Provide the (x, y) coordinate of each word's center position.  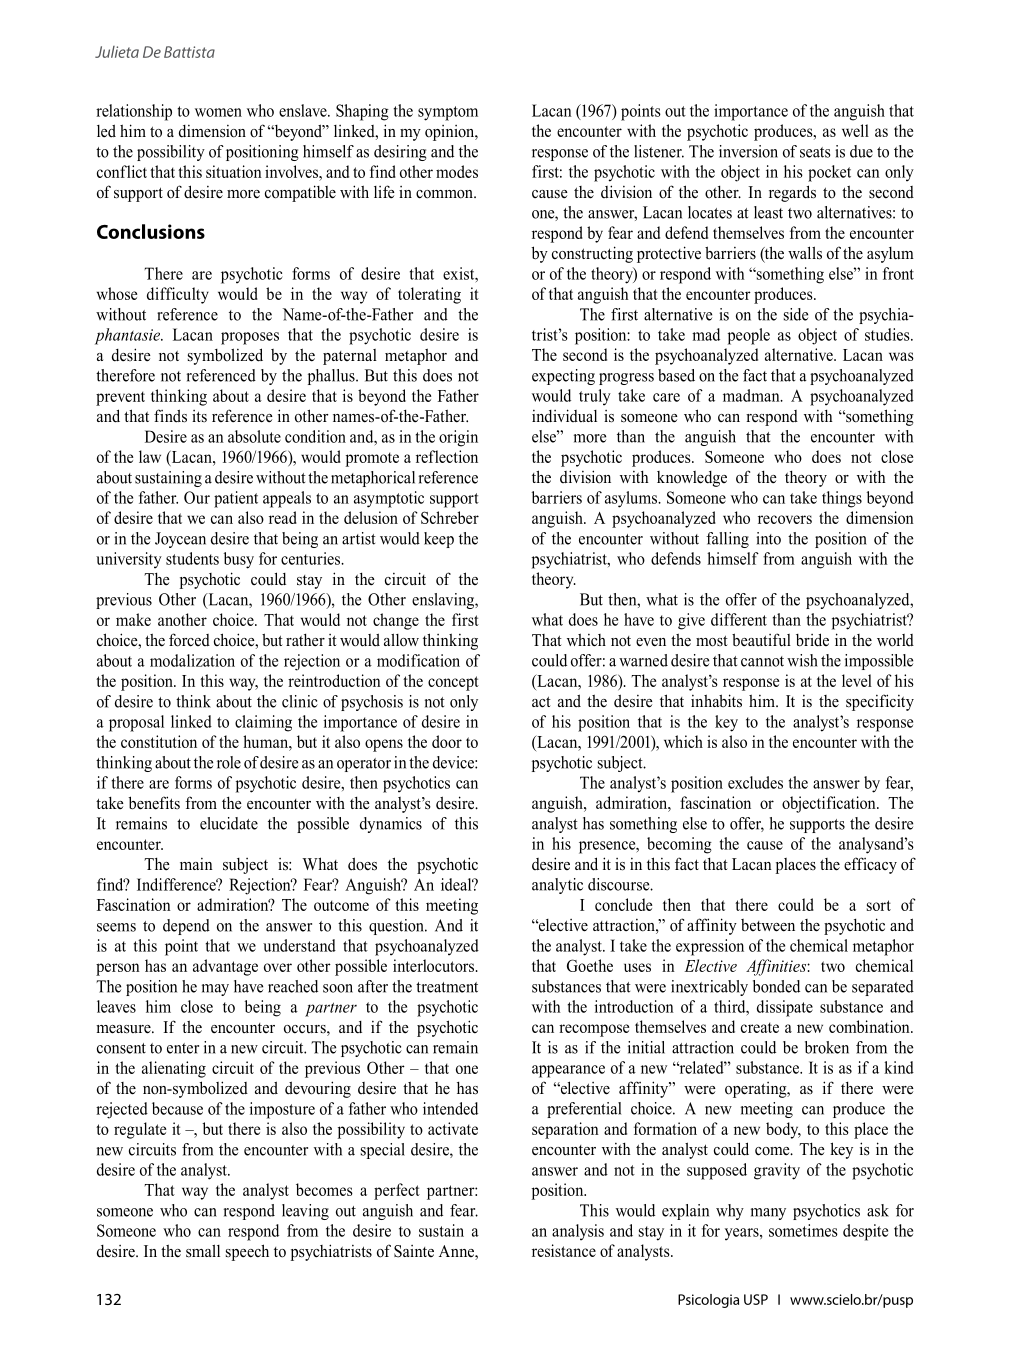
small (203, 1251)
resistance (564, 1250)
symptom (448, 113)
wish (802, 660)
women (218, 112)
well (855, 130)
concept (453, 683)
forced (189, 640)
